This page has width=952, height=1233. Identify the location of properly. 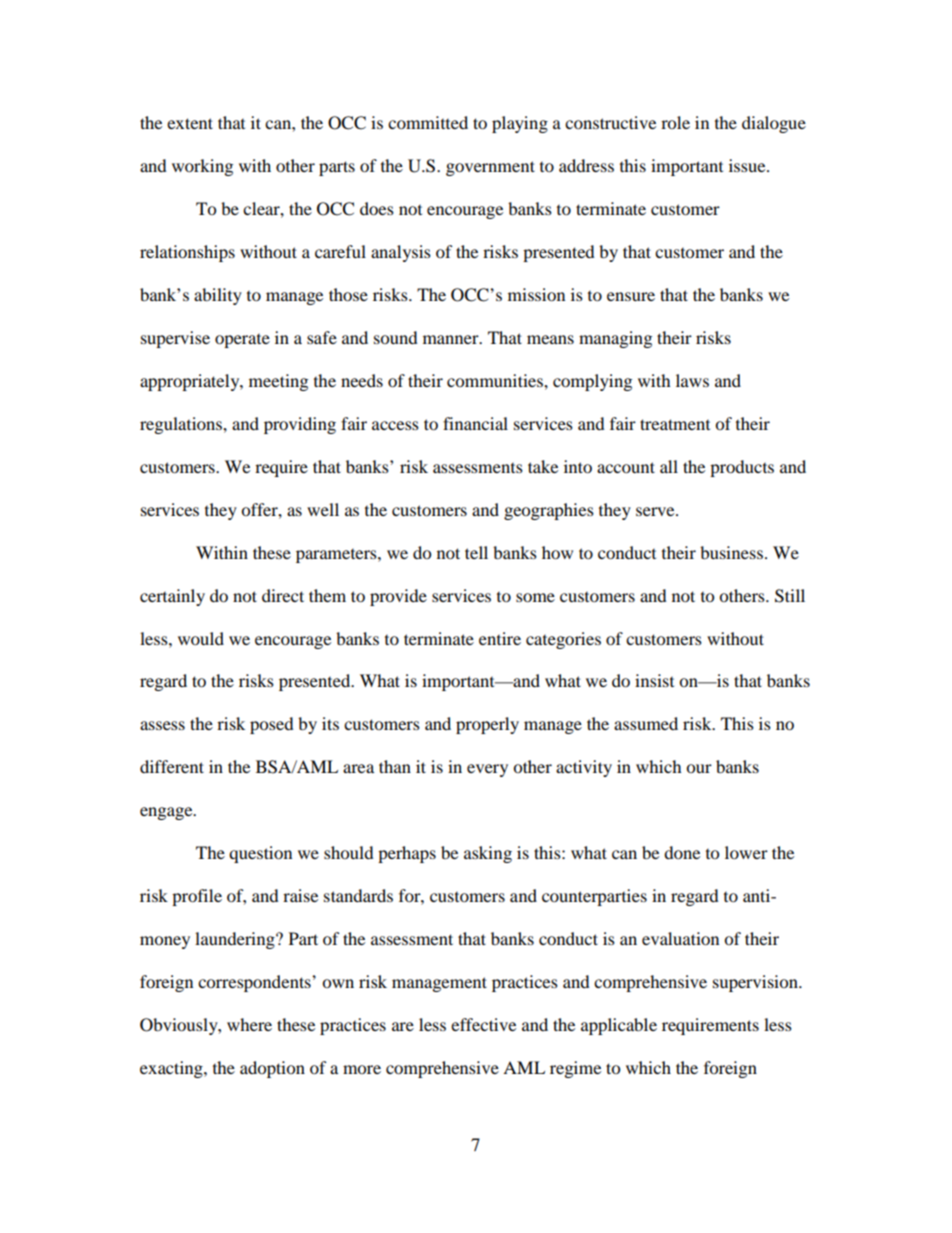
(487, 725).
